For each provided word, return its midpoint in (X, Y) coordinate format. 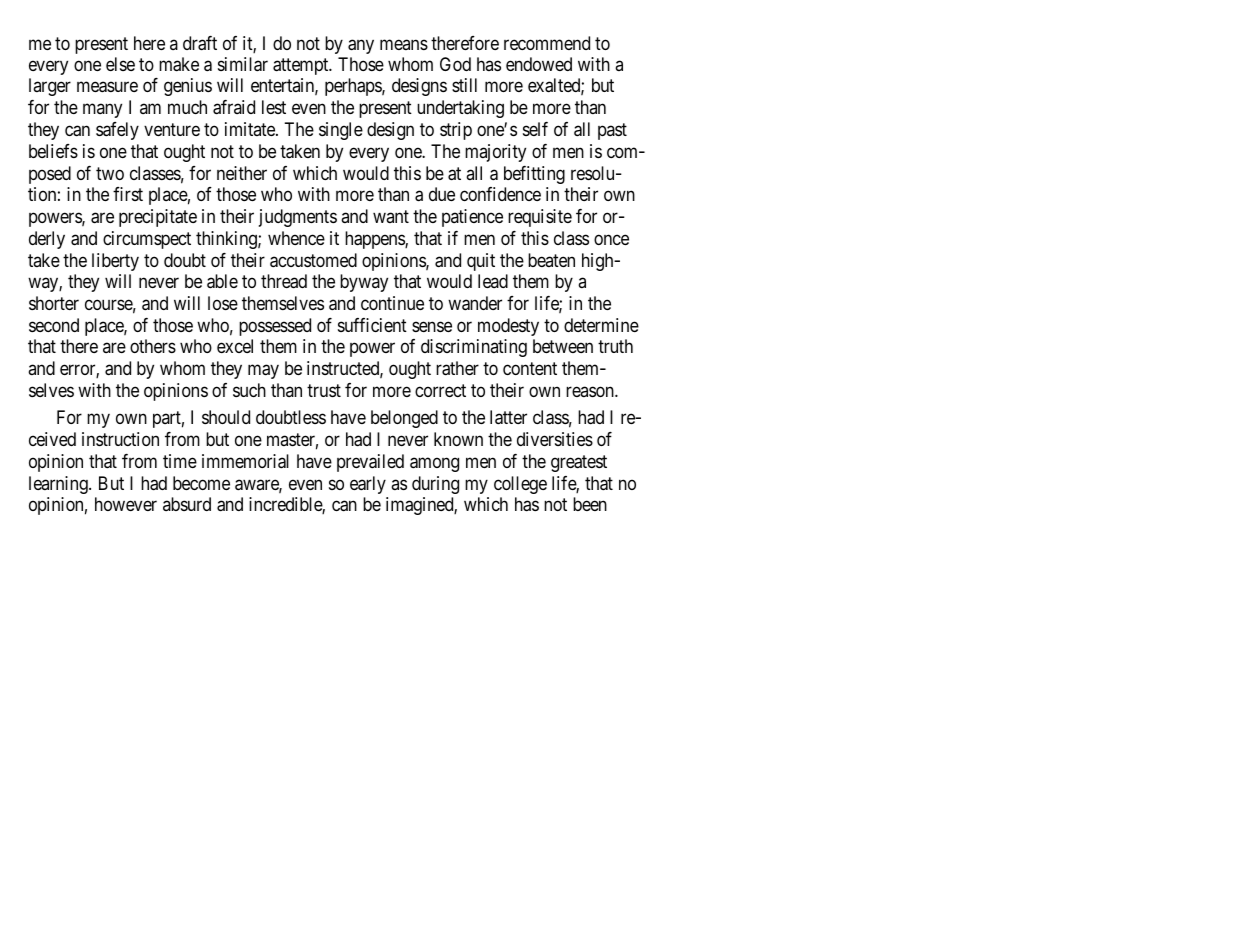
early (368, 485)
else (120, 64)
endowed (539, 64)
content (530, 369)
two (110, 173)
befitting (534, 175)
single (341, 131)
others (153, 346)
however (126, 504)
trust (324, 390)
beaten (551, 260)
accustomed (313, 260)
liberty (115, 262)
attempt (302, 66)
